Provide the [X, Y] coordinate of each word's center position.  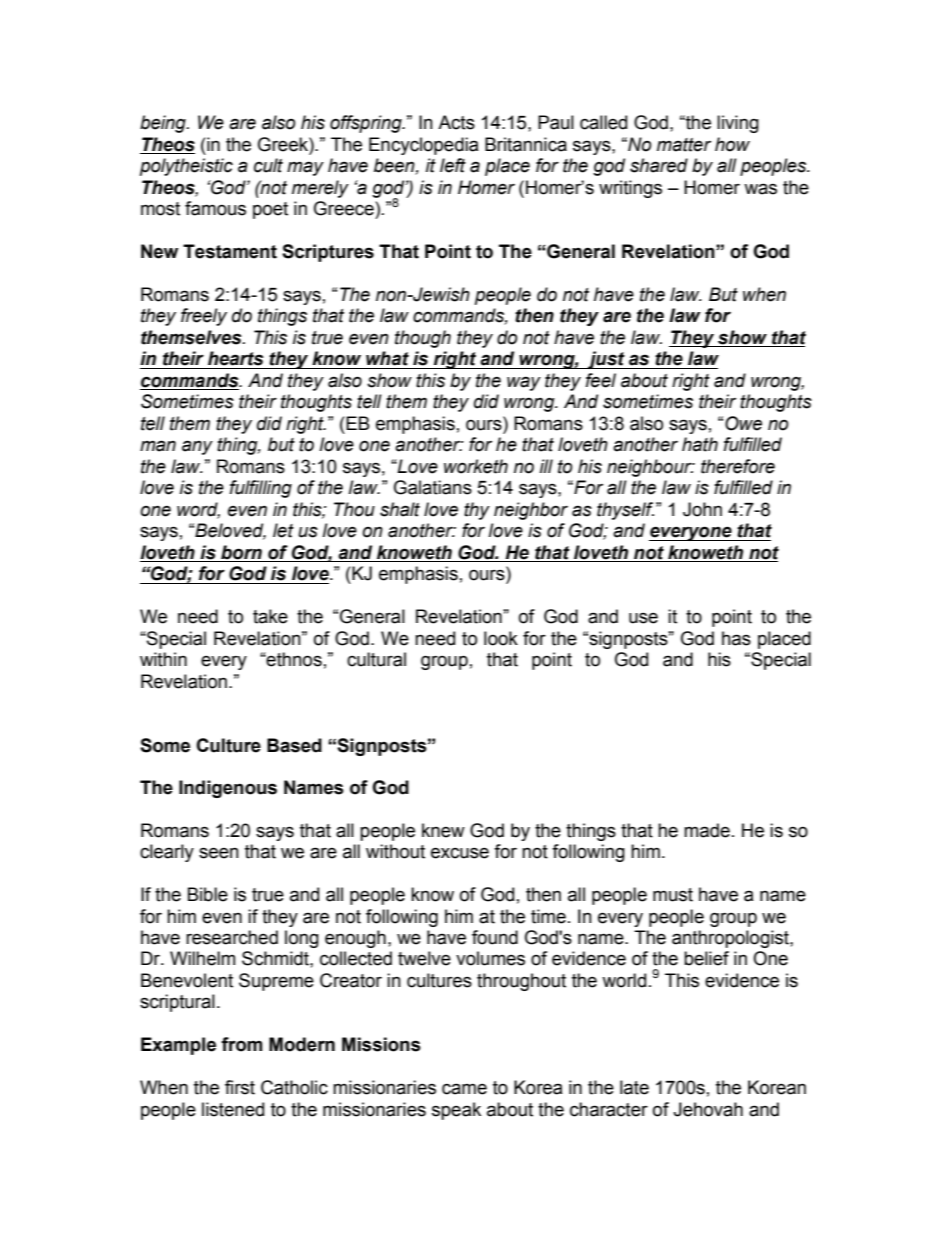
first [240, 1087]
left [453, 165]
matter [684, 145]
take [270, 616]
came [464, 1089]
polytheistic [186, 167]
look [501, 638]
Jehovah [708, 1109]
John [702, 509]
